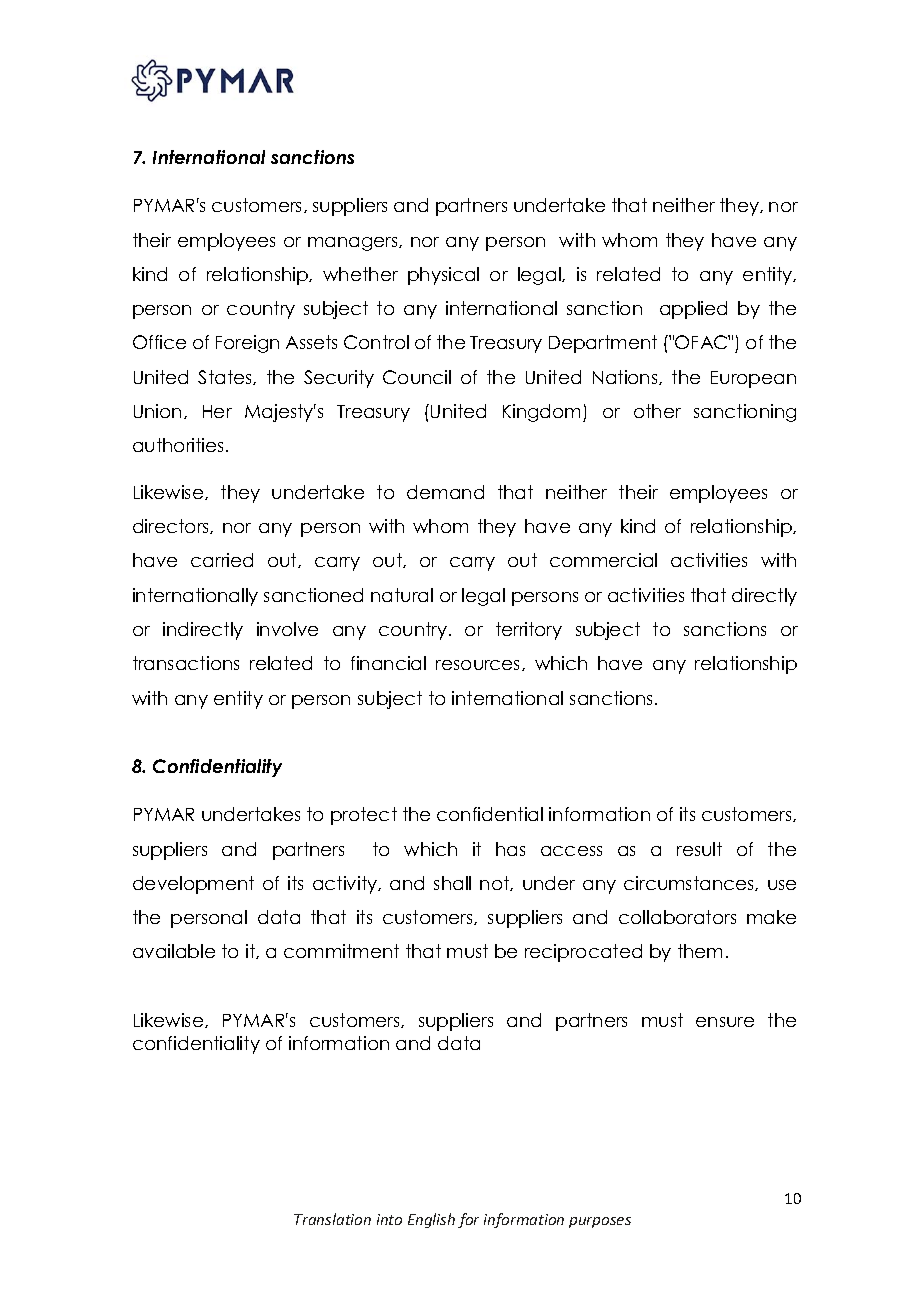 Image resolution: width=924 pixels, height=1307 pixels. What do you see at coordinates (693, 310) in the screenshot?
I see `applied` at bounding box center [693, 310].
